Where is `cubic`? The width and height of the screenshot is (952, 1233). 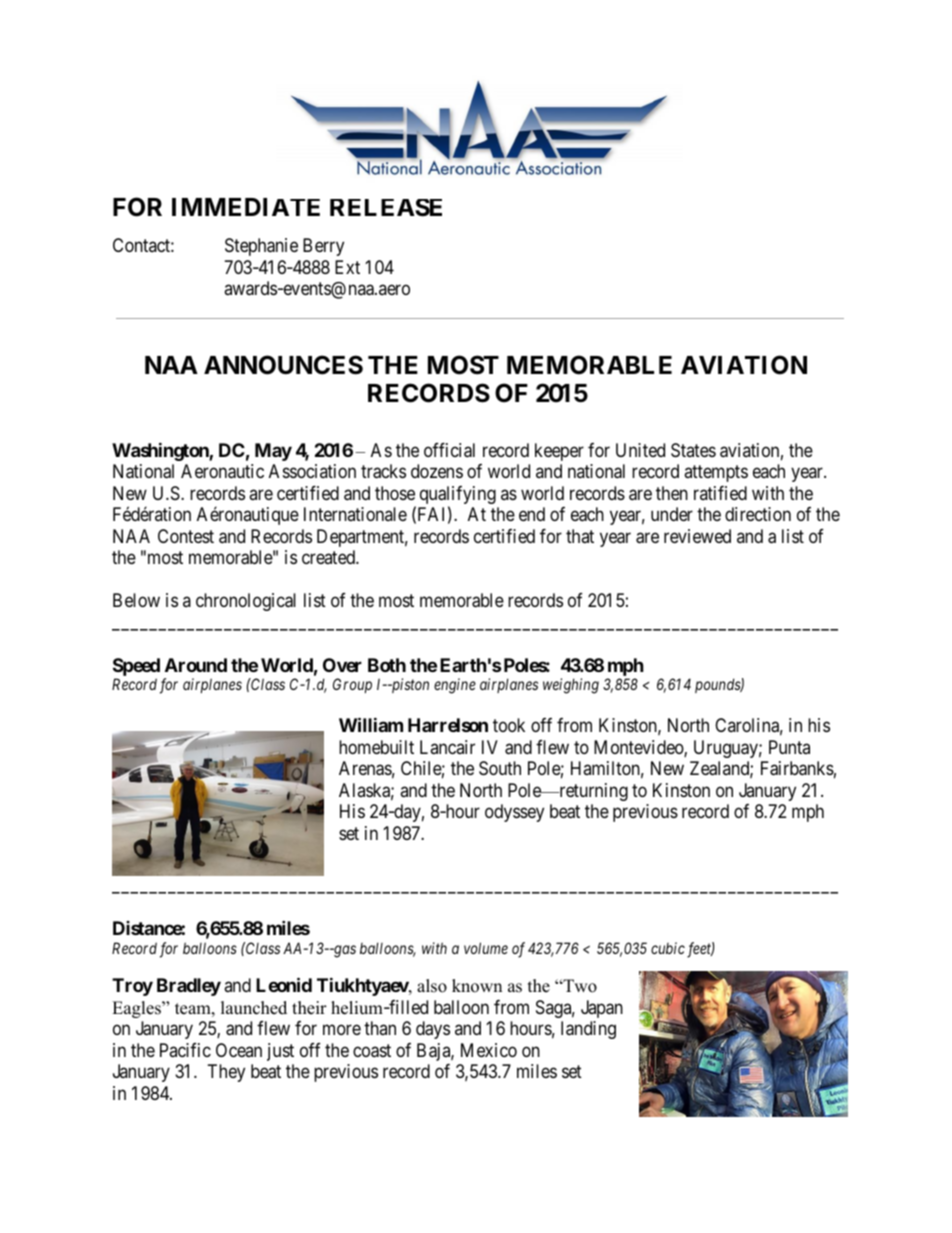 cubic is located at coordinates (668, 948).
